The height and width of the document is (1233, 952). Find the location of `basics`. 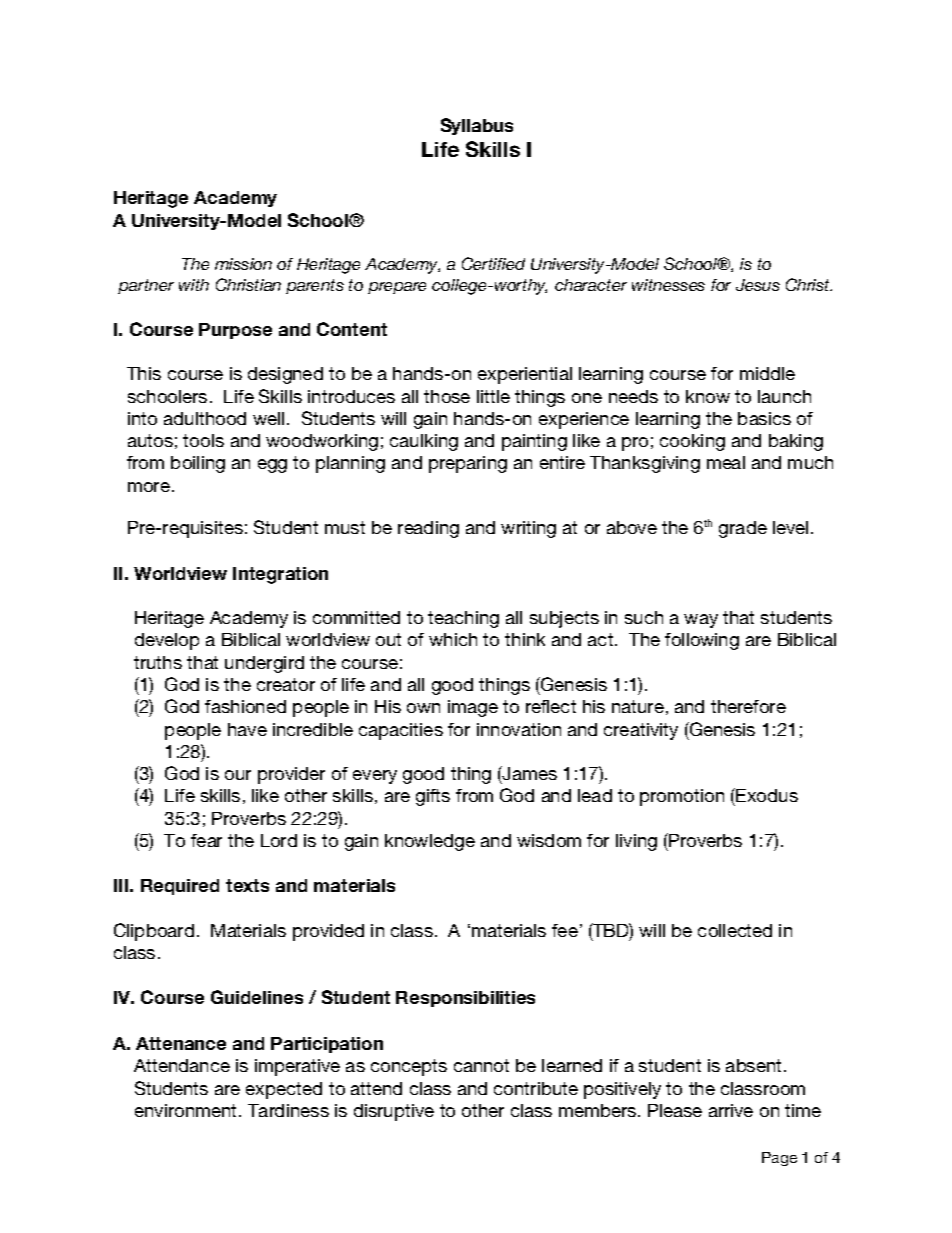

basics is located at coordinates (764, 418).
